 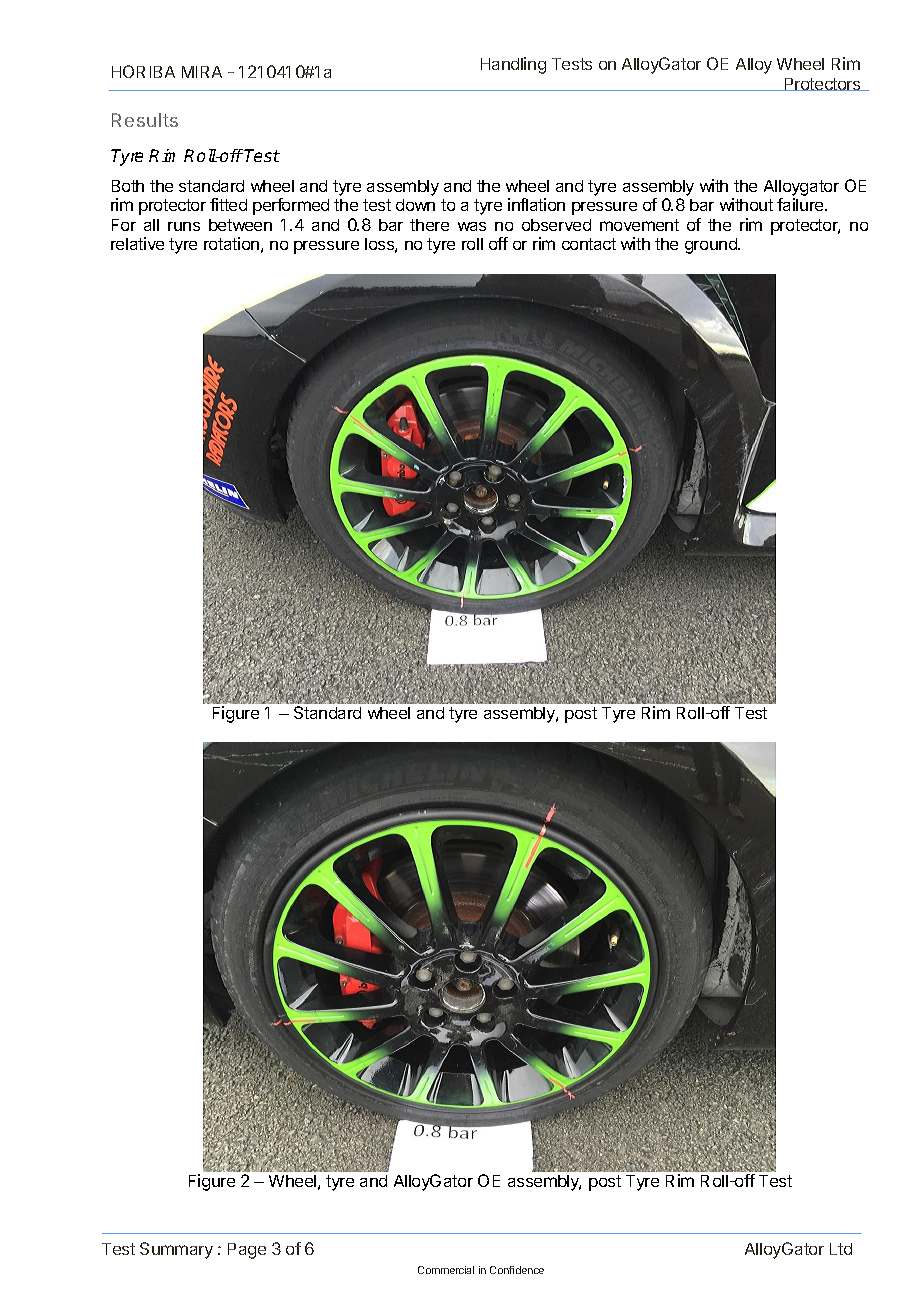 What do you see at coordinates (517, 1270) in the screenshot?
I see `Confidence` at bounding box center [517, 1270].
